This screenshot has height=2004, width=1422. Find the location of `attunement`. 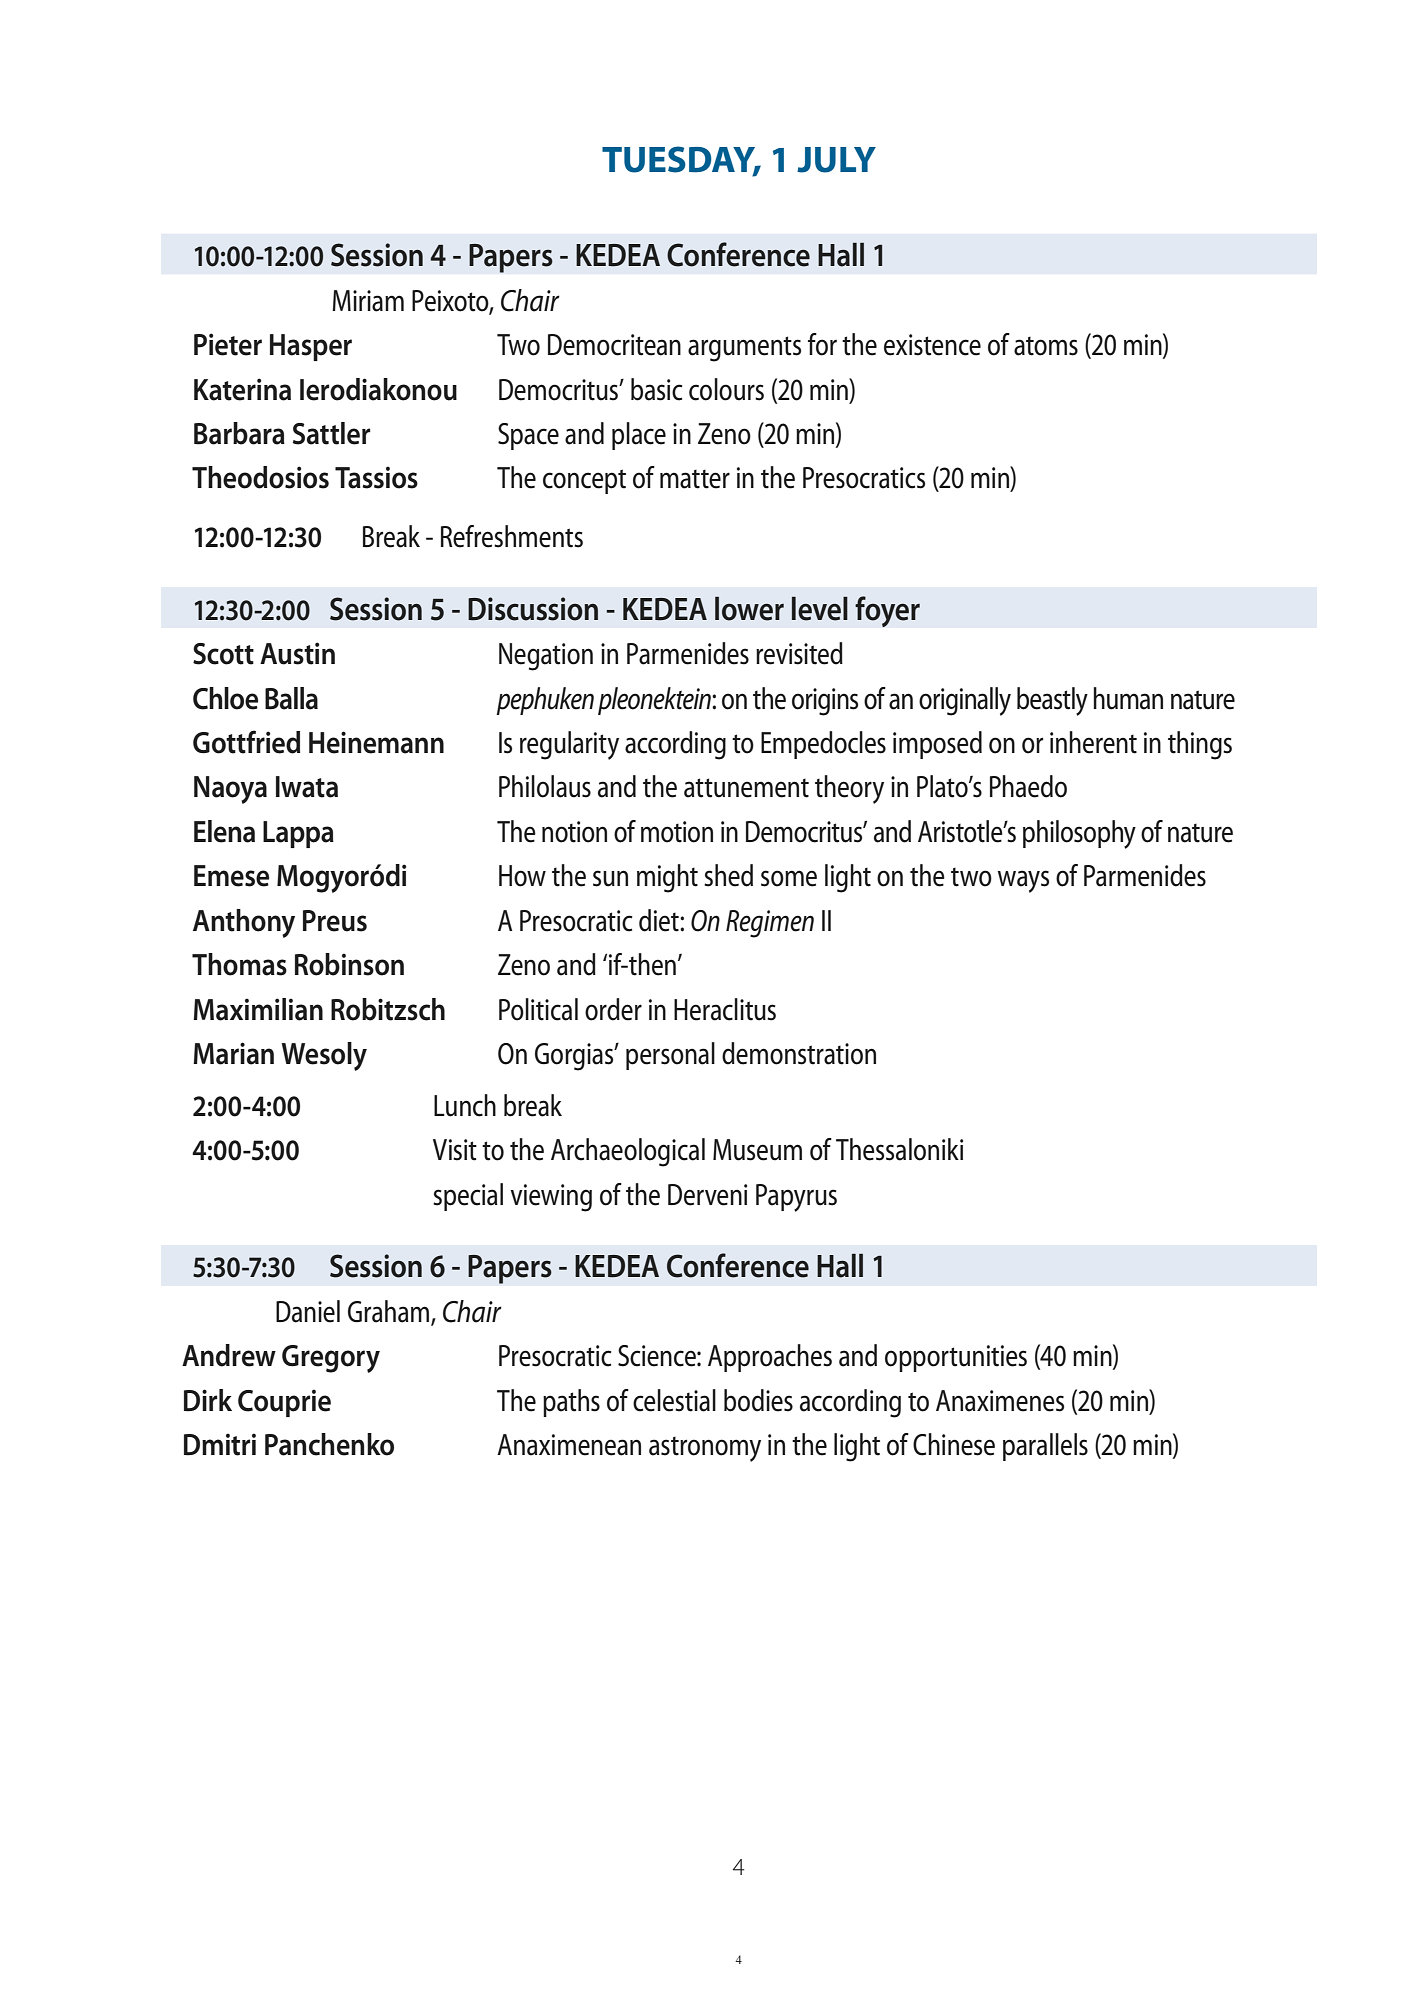

attunement is located at coordinates (746, 788).
